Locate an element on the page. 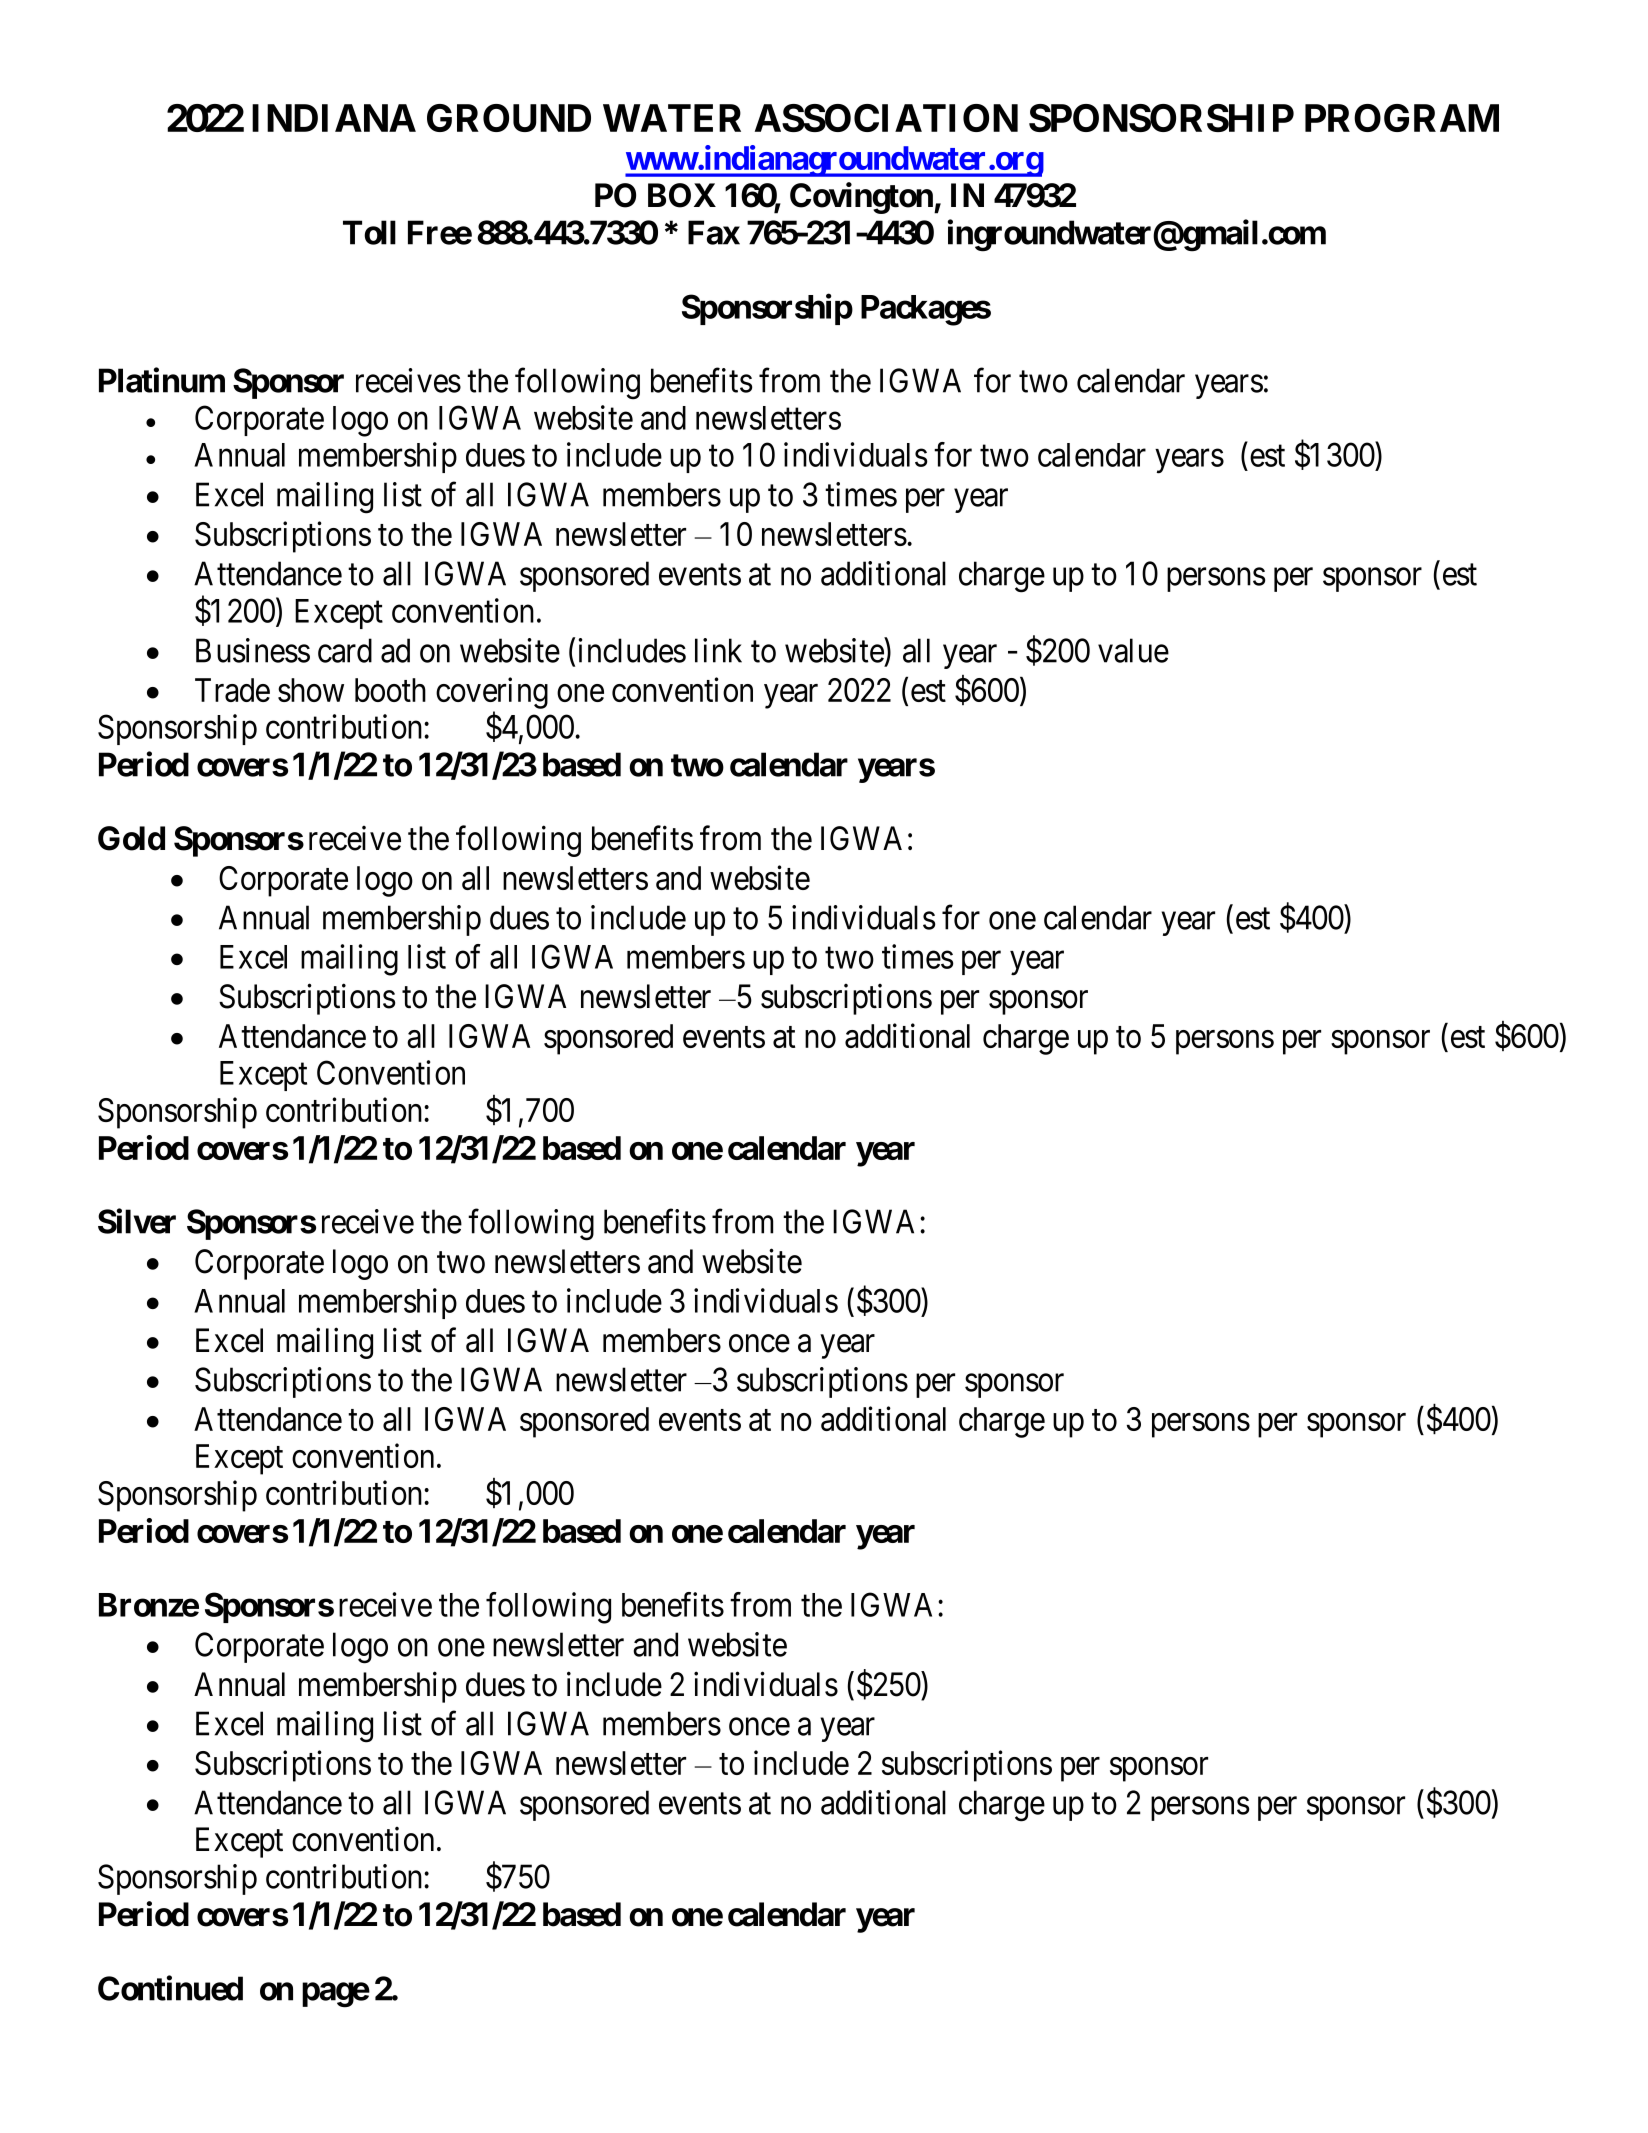  booth is located at coordinates (390, 690).
